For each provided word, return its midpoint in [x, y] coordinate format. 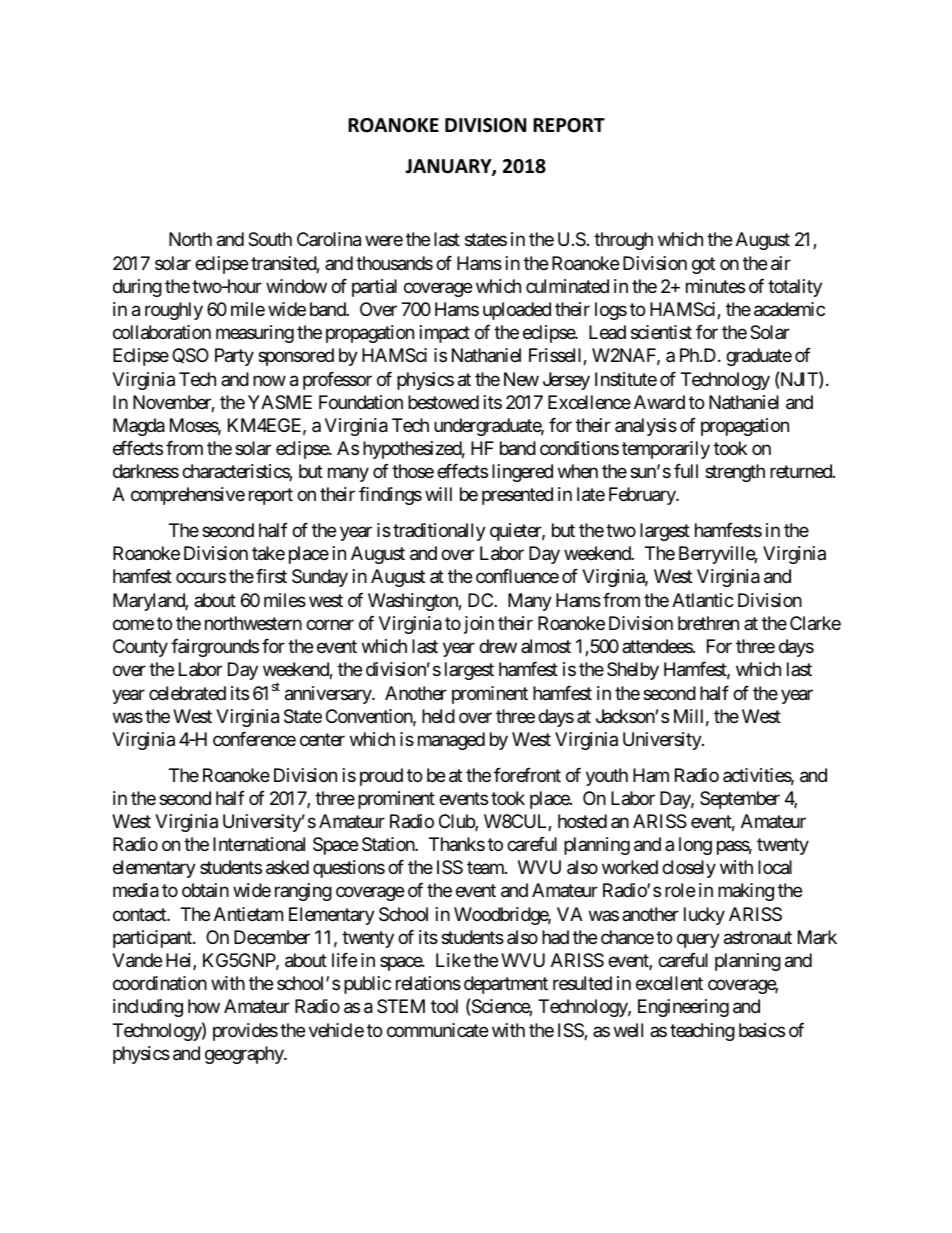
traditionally [439, 532]
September [740, 800]
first [271, 576]
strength [735, 473]
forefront [527, 775]
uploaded [517, 311]
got [703, 265]
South [270, 239]
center [322, 739]
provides [245, 1032]
